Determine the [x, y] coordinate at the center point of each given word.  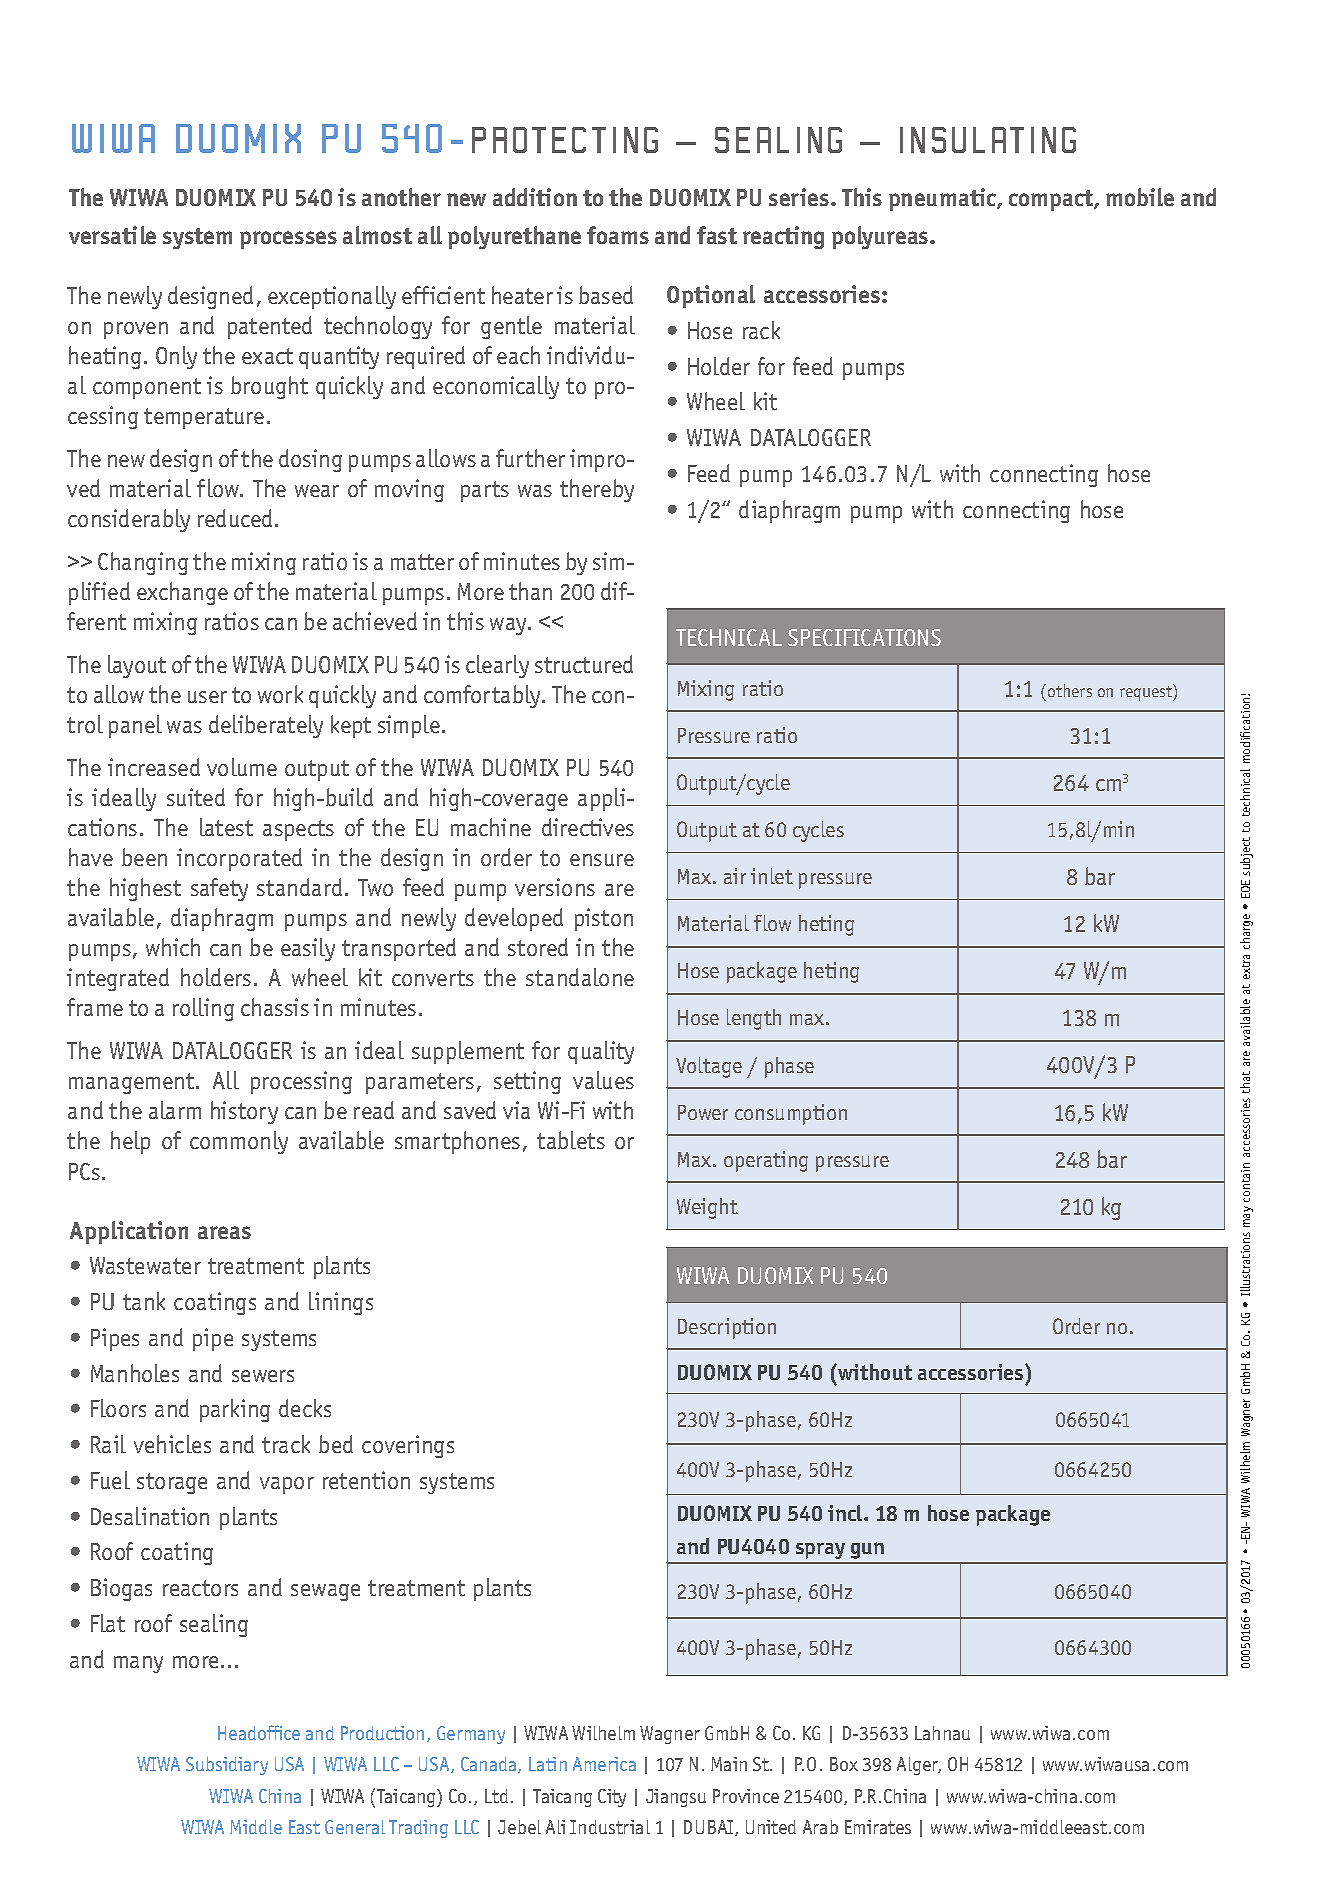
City [612, 1798]
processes [288, 240]
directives [588, 827]
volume [242, 767]
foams [618, 235]
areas [224, 1232]
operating [766, 1161]
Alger [919, 1766]
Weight [707, 1208]
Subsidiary [227, 1766]
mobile [1140, 197]
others [1070, 690]
